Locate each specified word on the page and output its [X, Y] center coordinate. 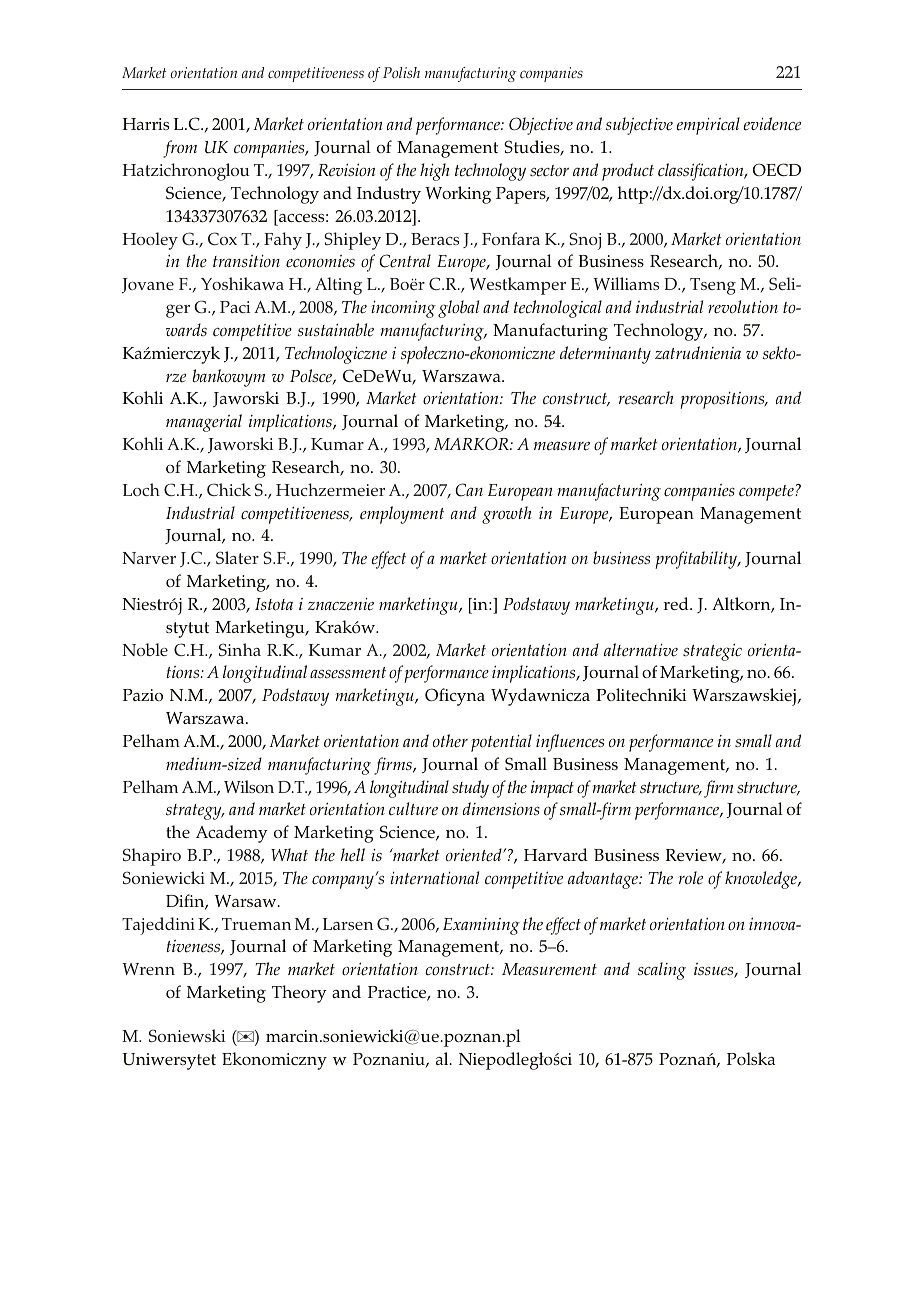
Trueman [256, 924]
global [458, 309]
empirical [708, 126]
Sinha [240, 649]
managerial [204, 423]
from [180, 149]
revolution [743, 307]
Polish [401, 72]
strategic [712, 652]
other [450, 741]
